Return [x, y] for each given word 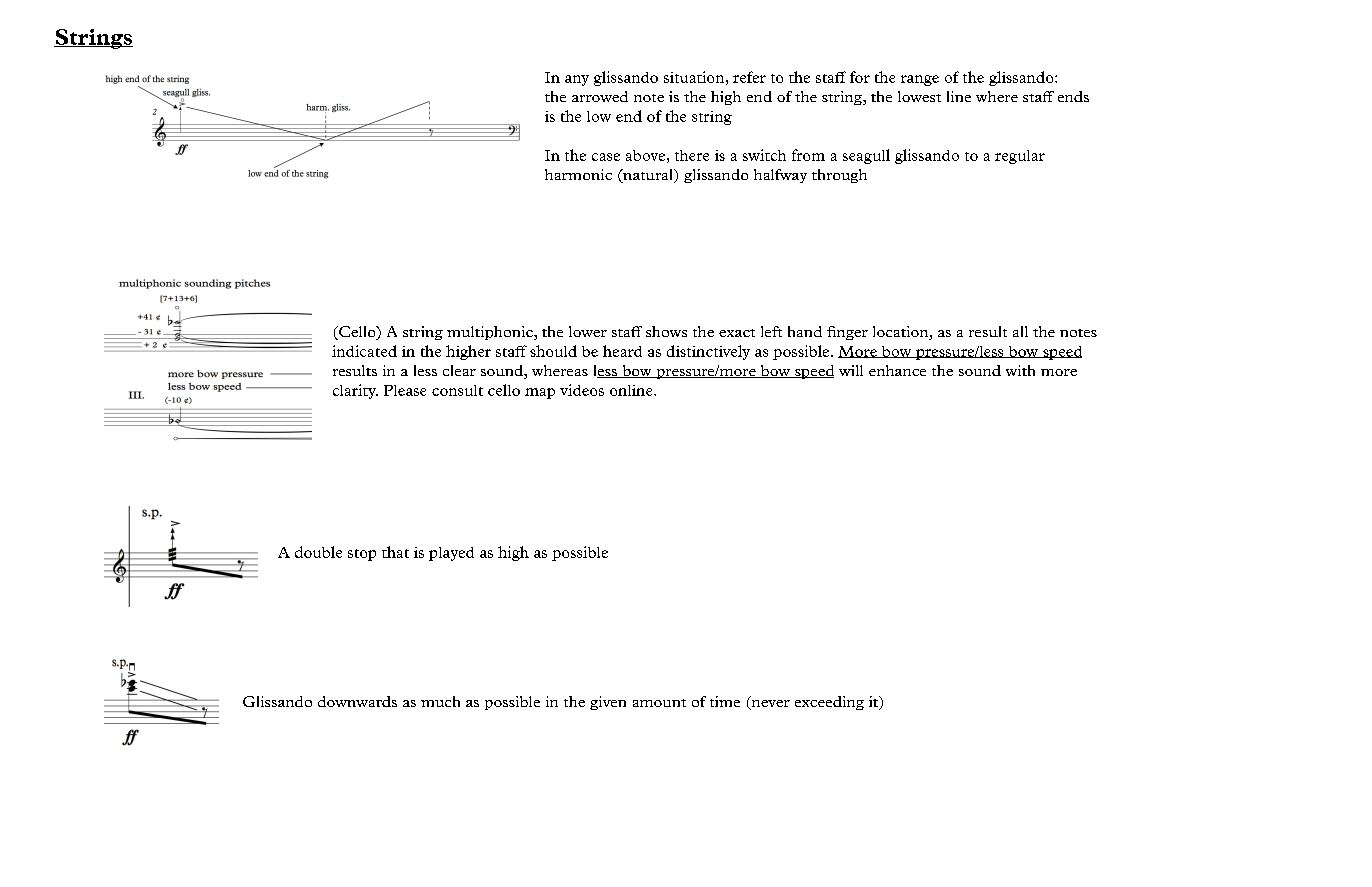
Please [405, 390]
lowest [919, 96]
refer [749, 77]
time [725, 701]
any [577, 80]
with [1020, 370]
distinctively [708, 352]
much [440, 701]
